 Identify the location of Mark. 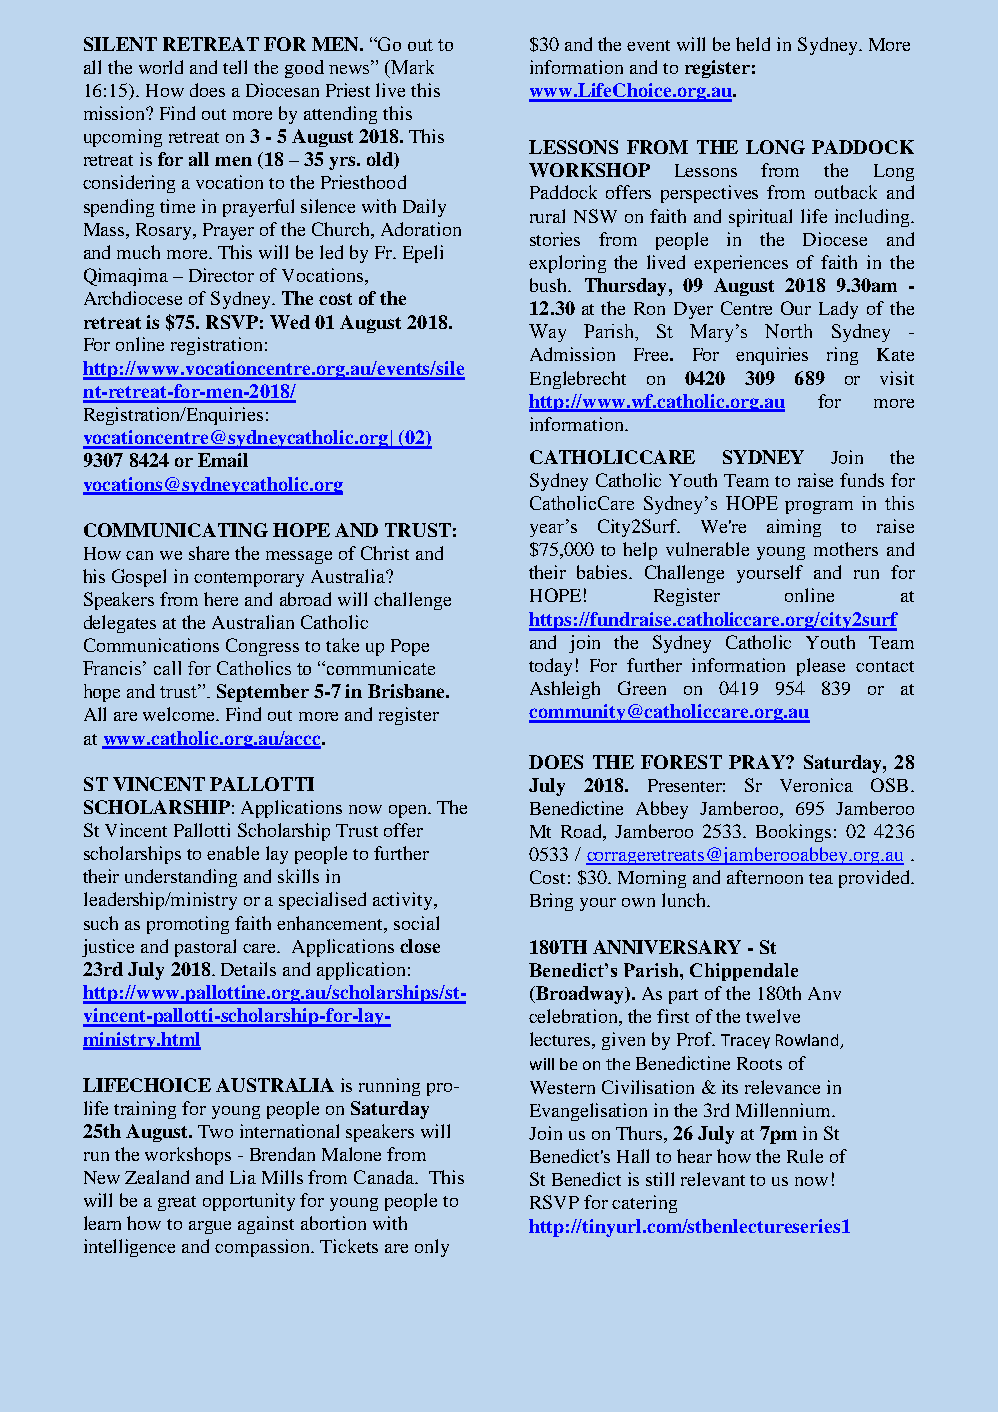
(411, 67).
